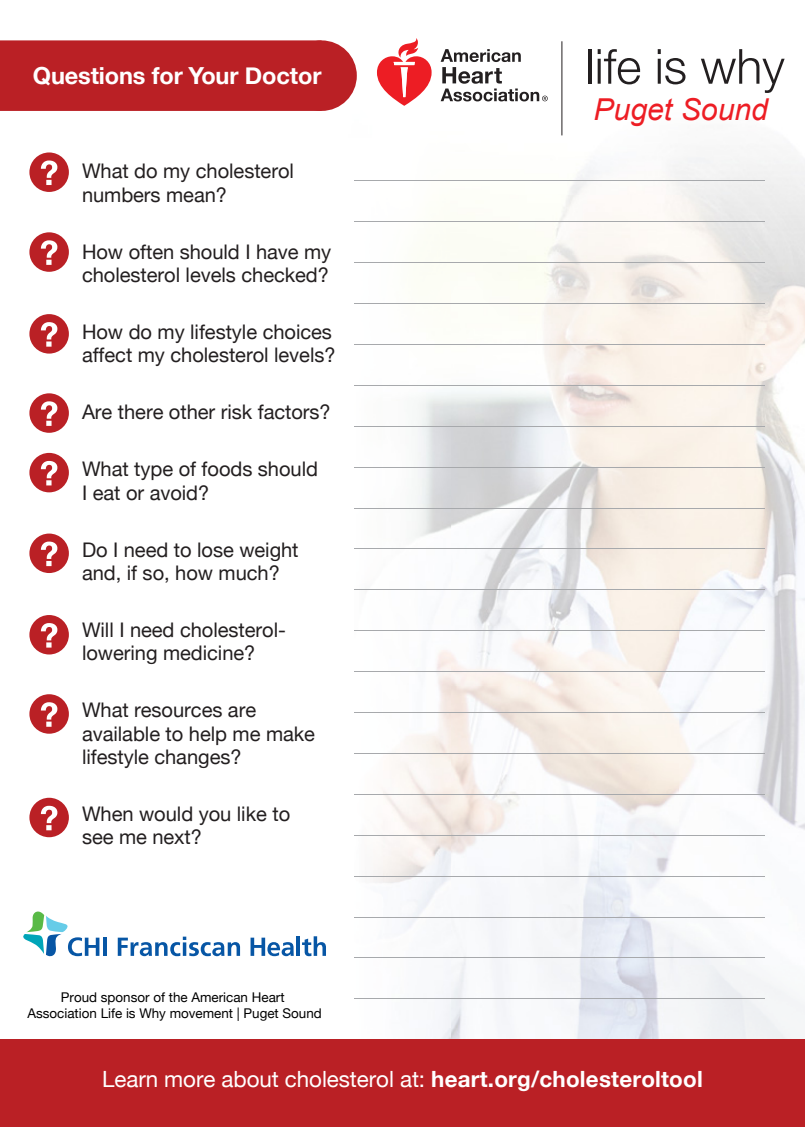  What do you see at coordinates (107, 355) in the screenshot?
I see `affect` at bounding box center [107, 355].
